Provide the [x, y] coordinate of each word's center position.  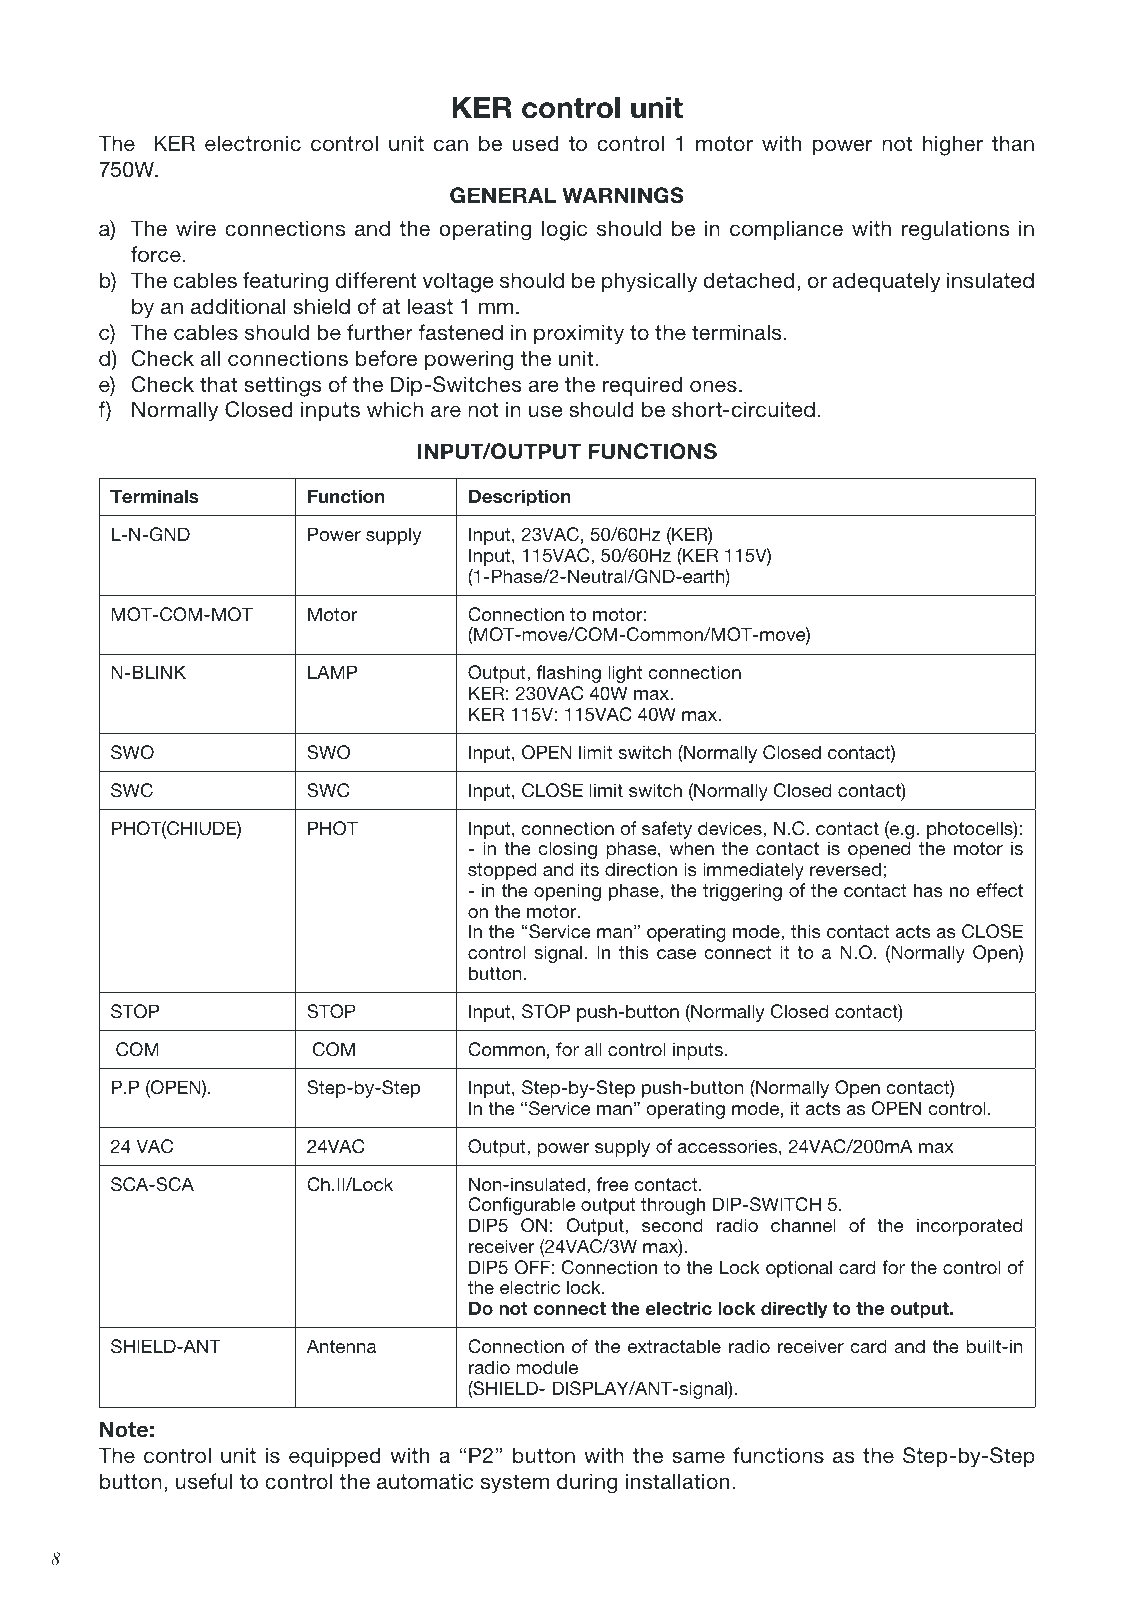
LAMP [333, 672]
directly [794, 1310]
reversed [845, 869]
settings [283, 386]
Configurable [521, 1206]
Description [520, 498]
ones [713, 386]
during [587, 1483]
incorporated [969, 1227]
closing [567, 850]
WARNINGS [623, 195]
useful [204, 1481]
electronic [253, 143]
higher [953, 145]
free [613, 1184]
